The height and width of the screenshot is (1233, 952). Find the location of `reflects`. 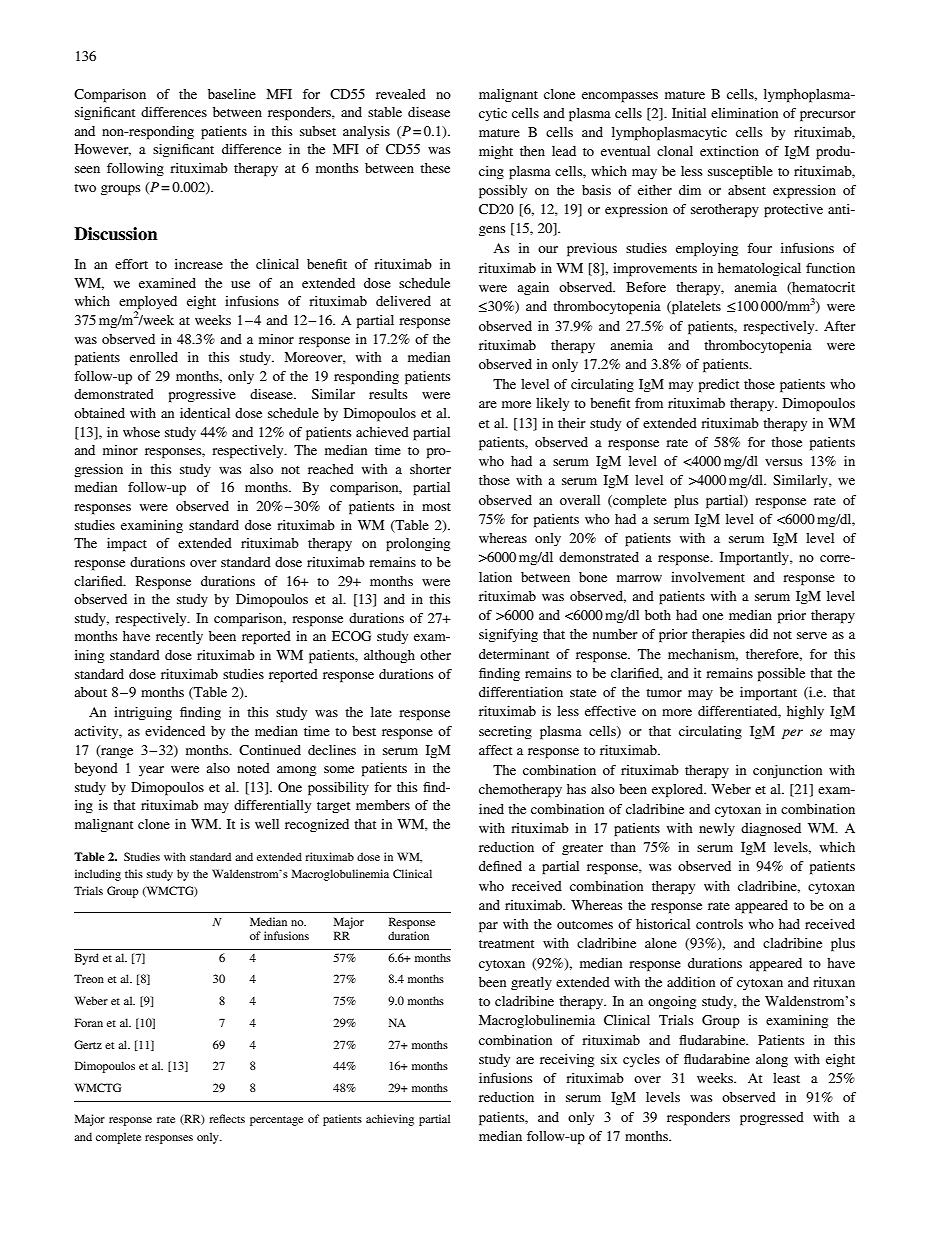

reflects is located at coordinates (227, 1118).
